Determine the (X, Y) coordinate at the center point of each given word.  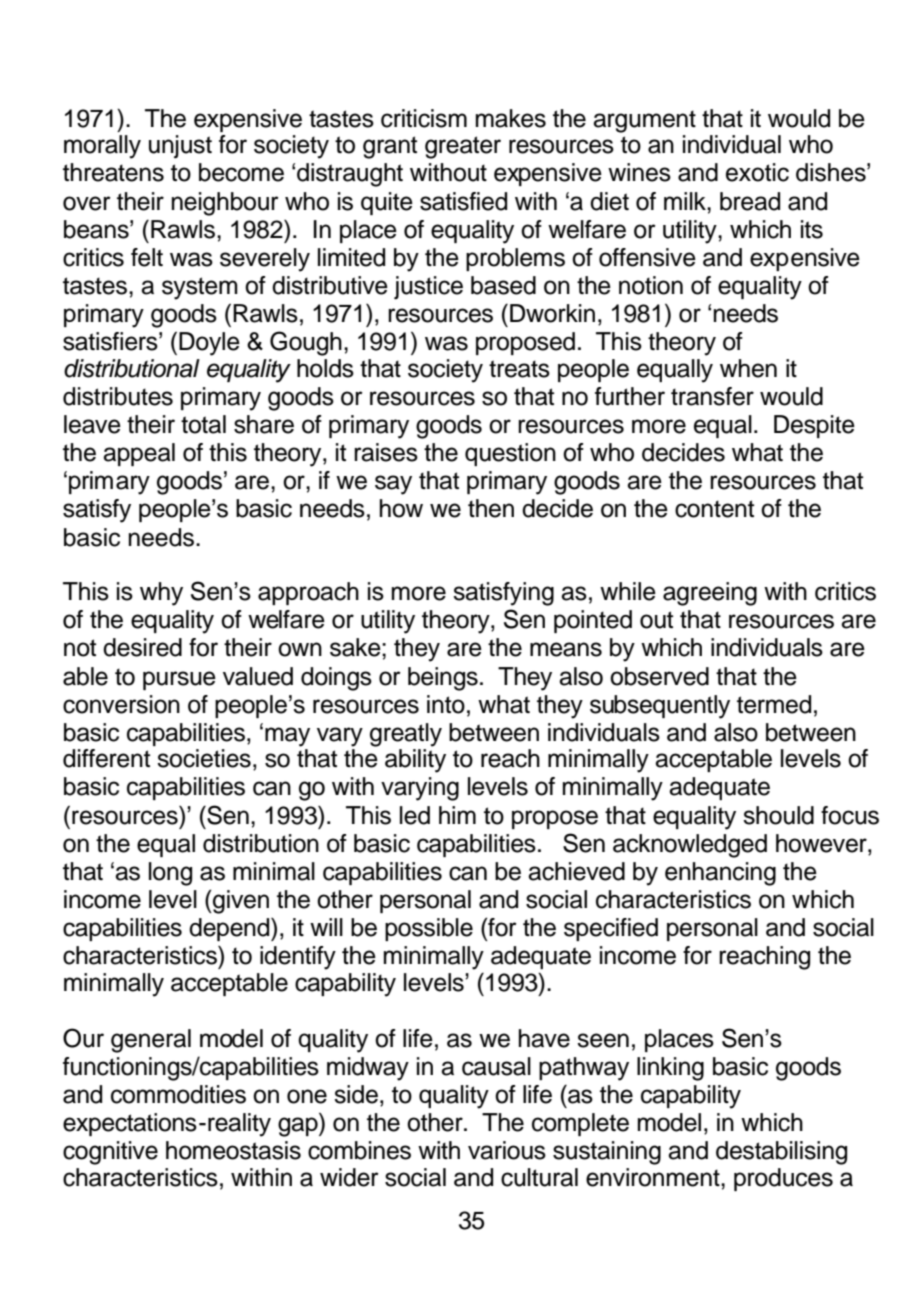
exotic (757, 172)
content (714, 509)
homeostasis (233, 1150)
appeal (139, 454)
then (491, 508)
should (778, 815)
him (457, 815)
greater (463, 147)
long (170, 874)
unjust (180, 147)
